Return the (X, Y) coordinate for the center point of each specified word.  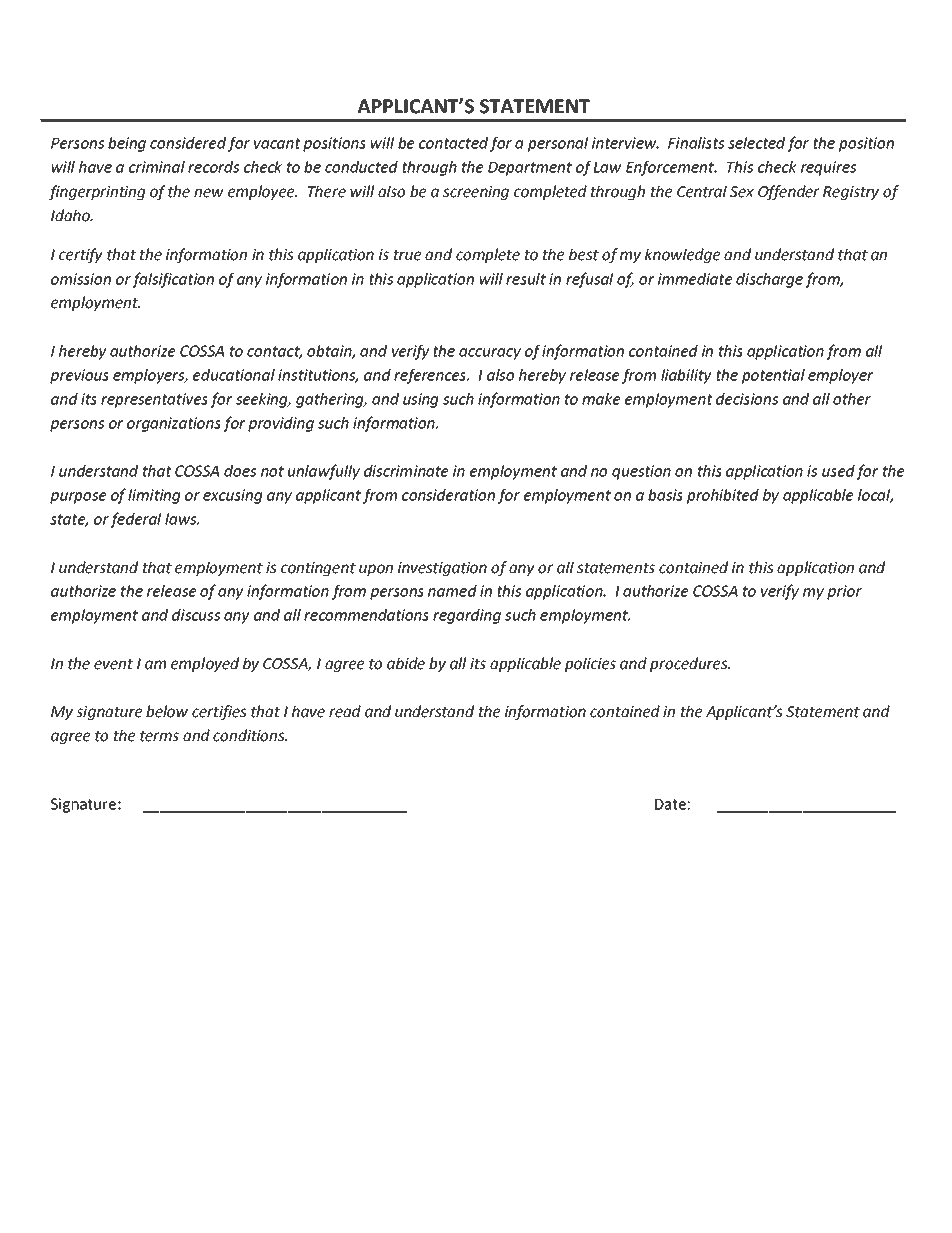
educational (234, 375)
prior (844, 592)
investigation (442, 569)
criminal (157, 167)
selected (756, 143)
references (431, 376)
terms (159, 736)
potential (773, 376)
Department (530, 169)
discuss (196, 615)
